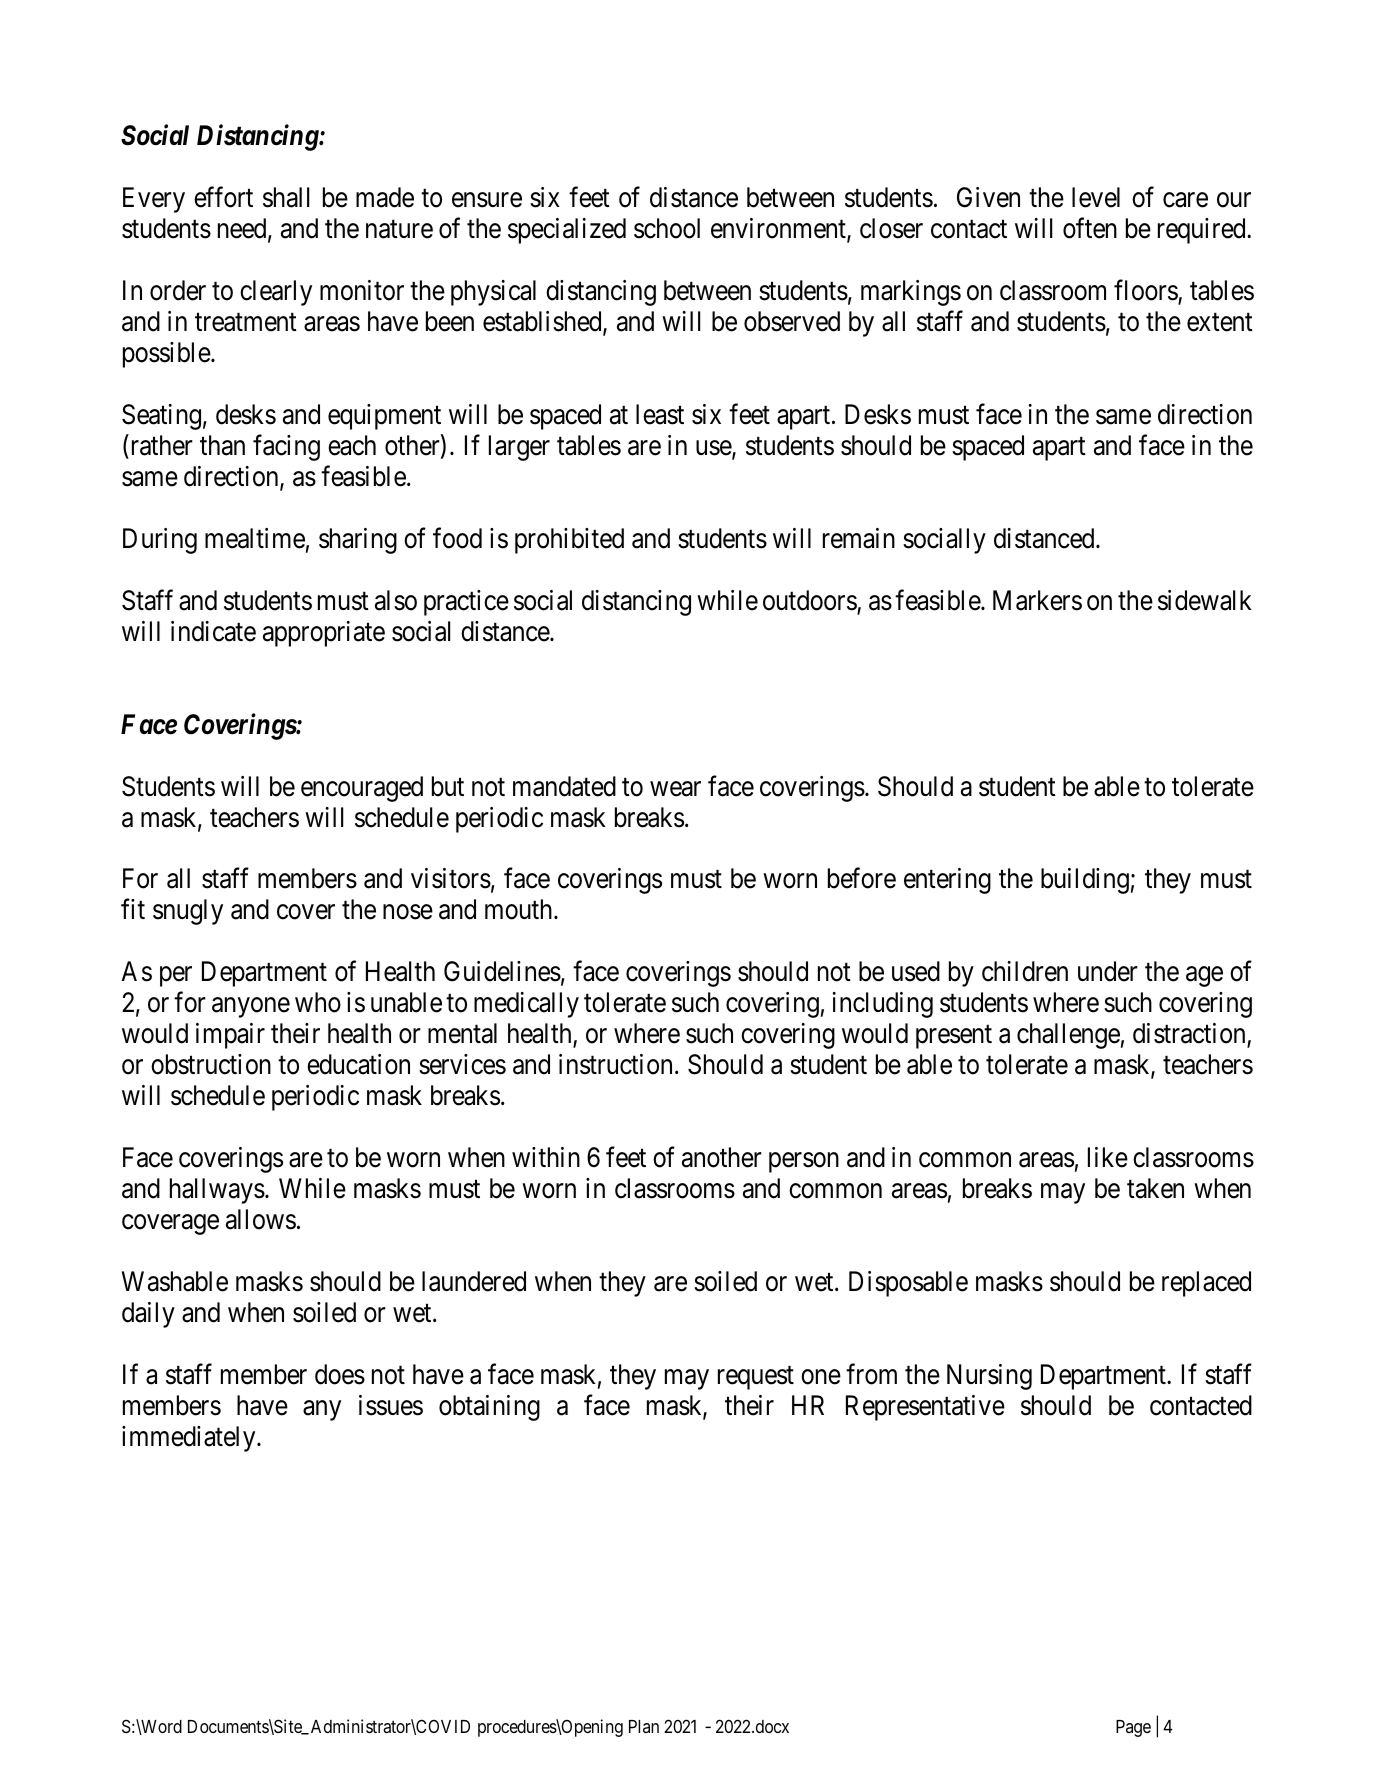  I want to click on school, so click(667, 228).
